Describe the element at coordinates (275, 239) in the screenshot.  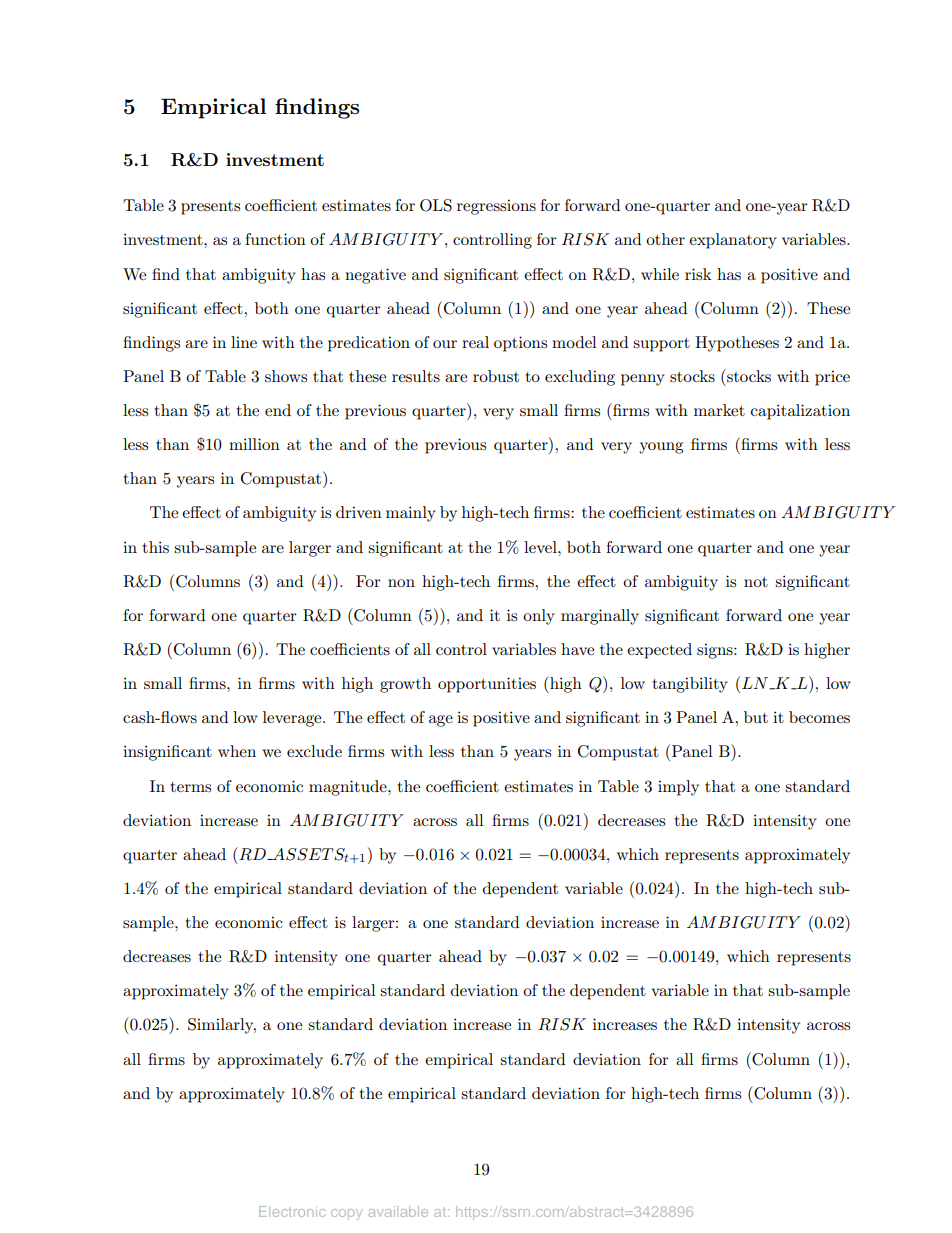
I see `function` at that location.
